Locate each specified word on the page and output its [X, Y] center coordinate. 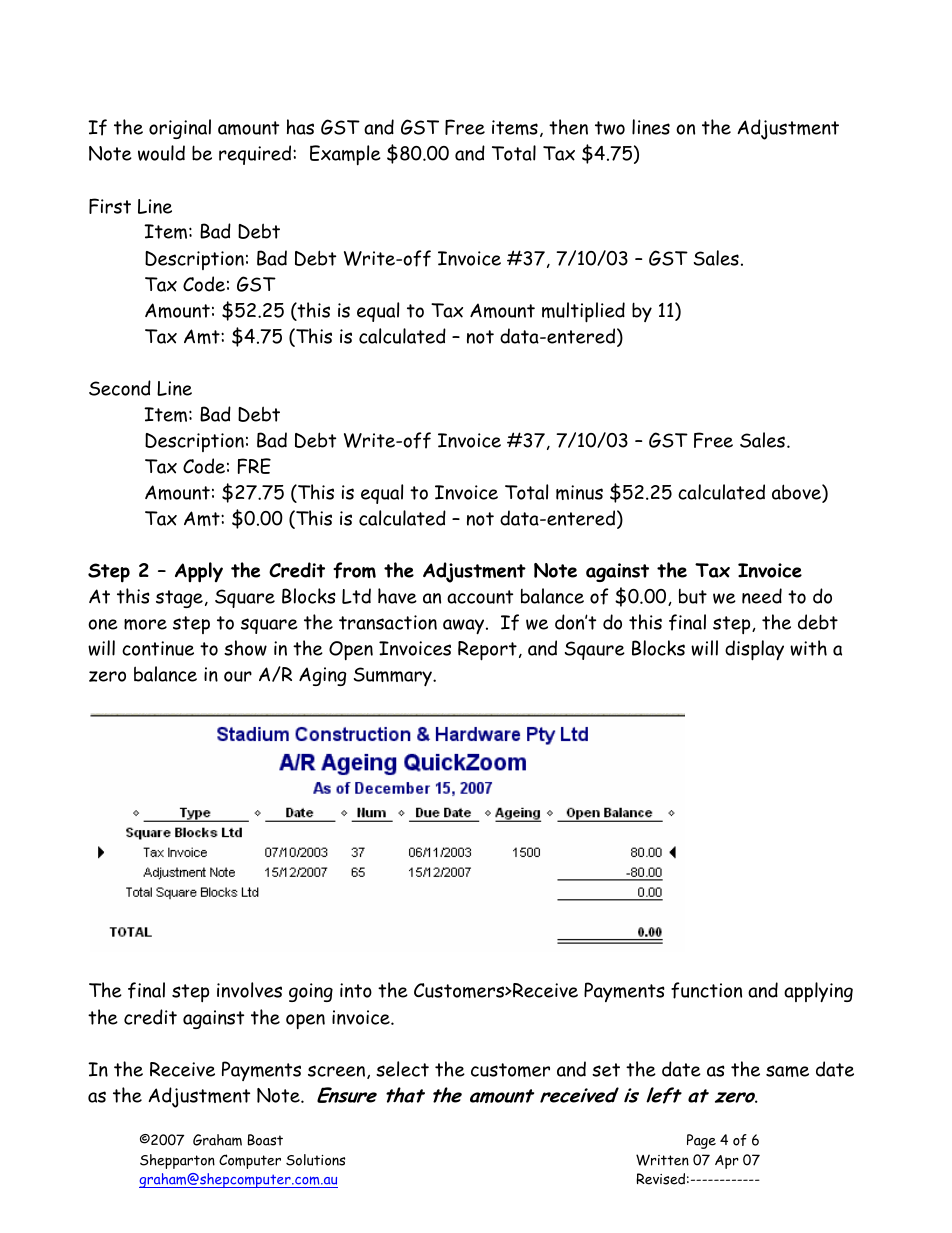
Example [345, 155]
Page [701, 1141]
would [161, 153]
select [402, 1069]
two [610, 128]
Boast [265, 1140]
